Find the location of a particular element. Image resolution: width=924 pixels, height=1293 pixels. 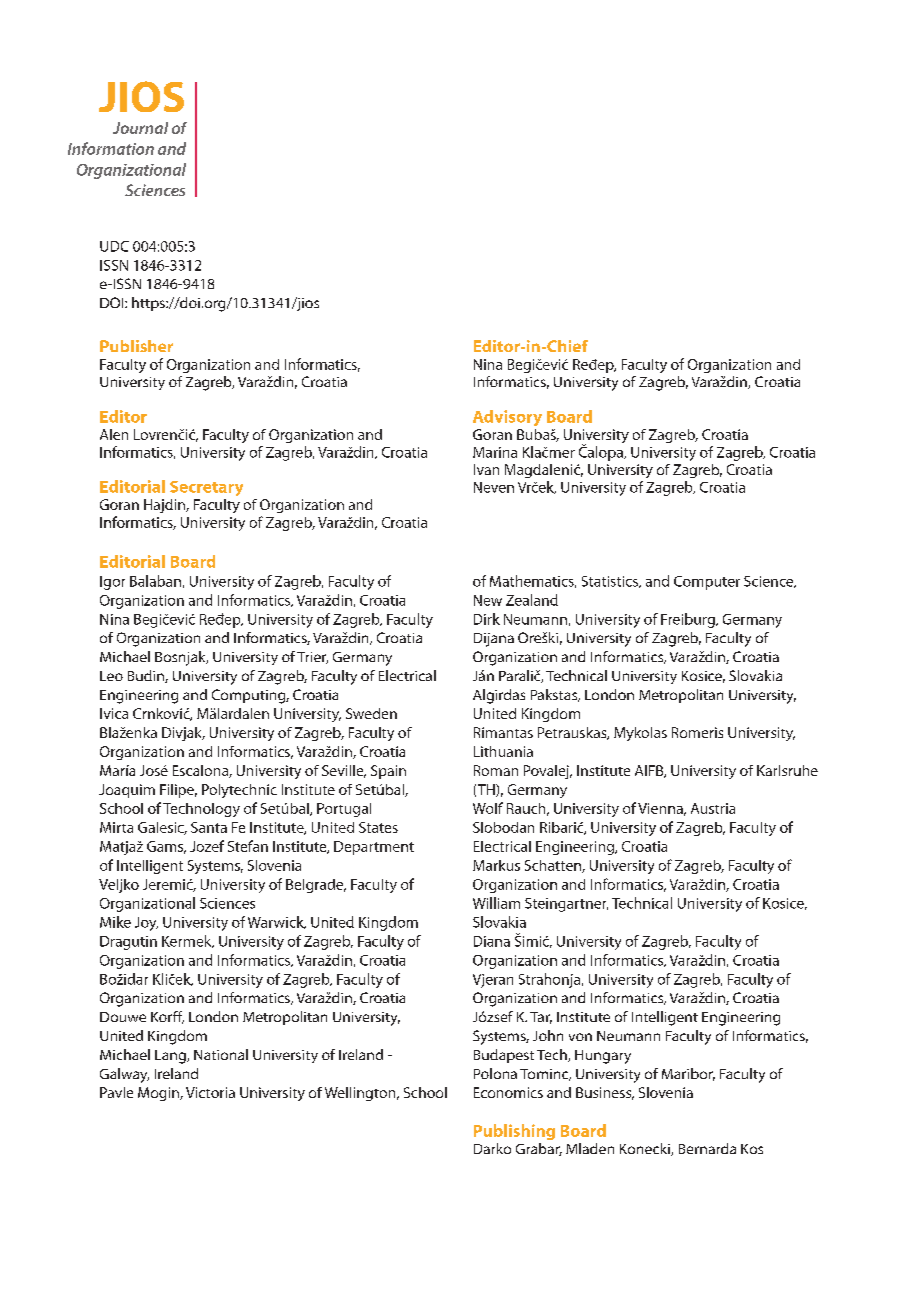

Freiburg is located at coordinates (689, 620).
